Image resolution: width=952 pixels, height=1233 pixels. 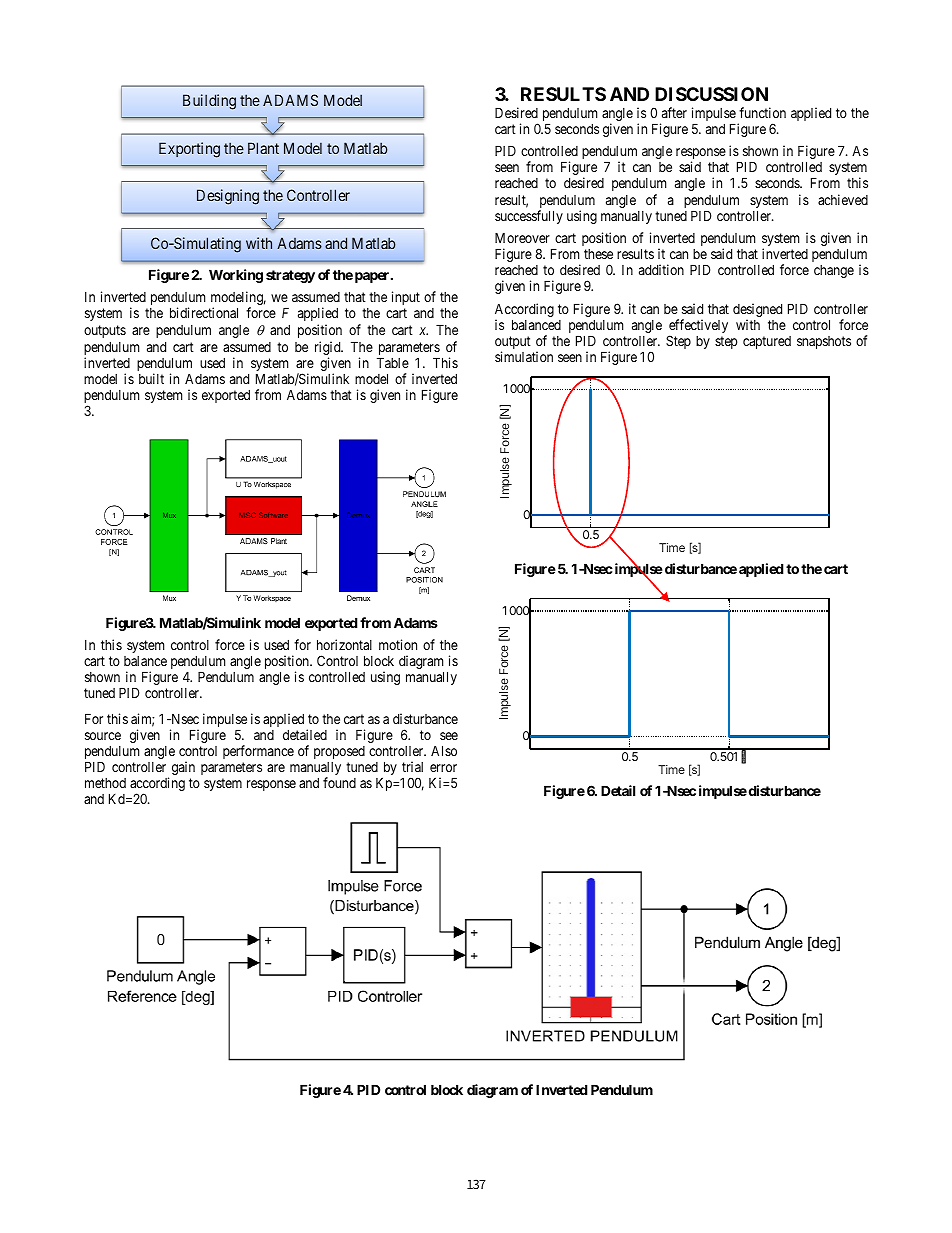 What do you see at coordinates (406, 298) in the page?
I see `input` at bounding box center [406, 298].
